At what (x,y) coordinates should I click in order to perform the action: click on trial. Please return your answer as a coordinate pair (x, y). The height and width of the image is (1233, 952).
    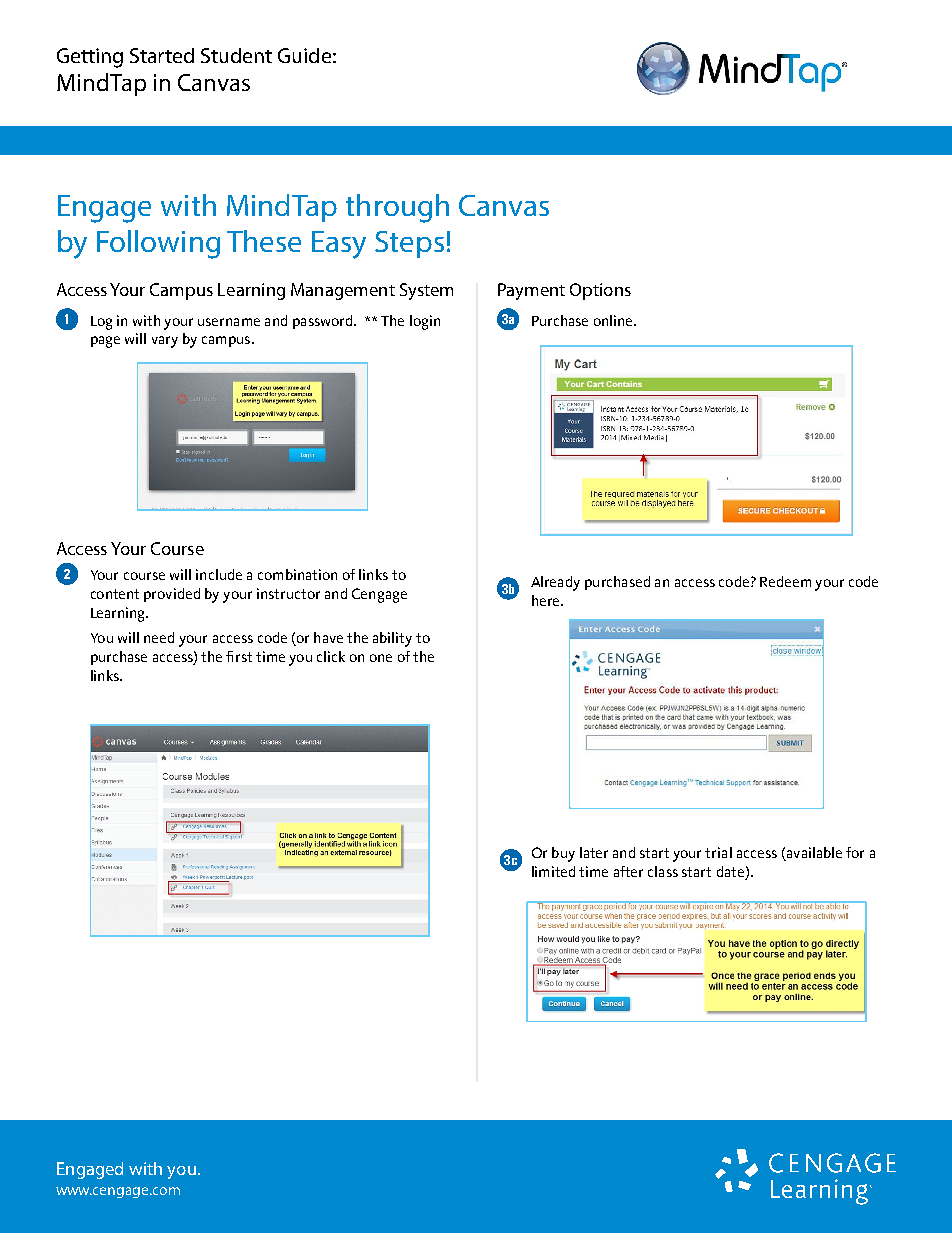
    Looking at the image, I should click on (718, 852).
